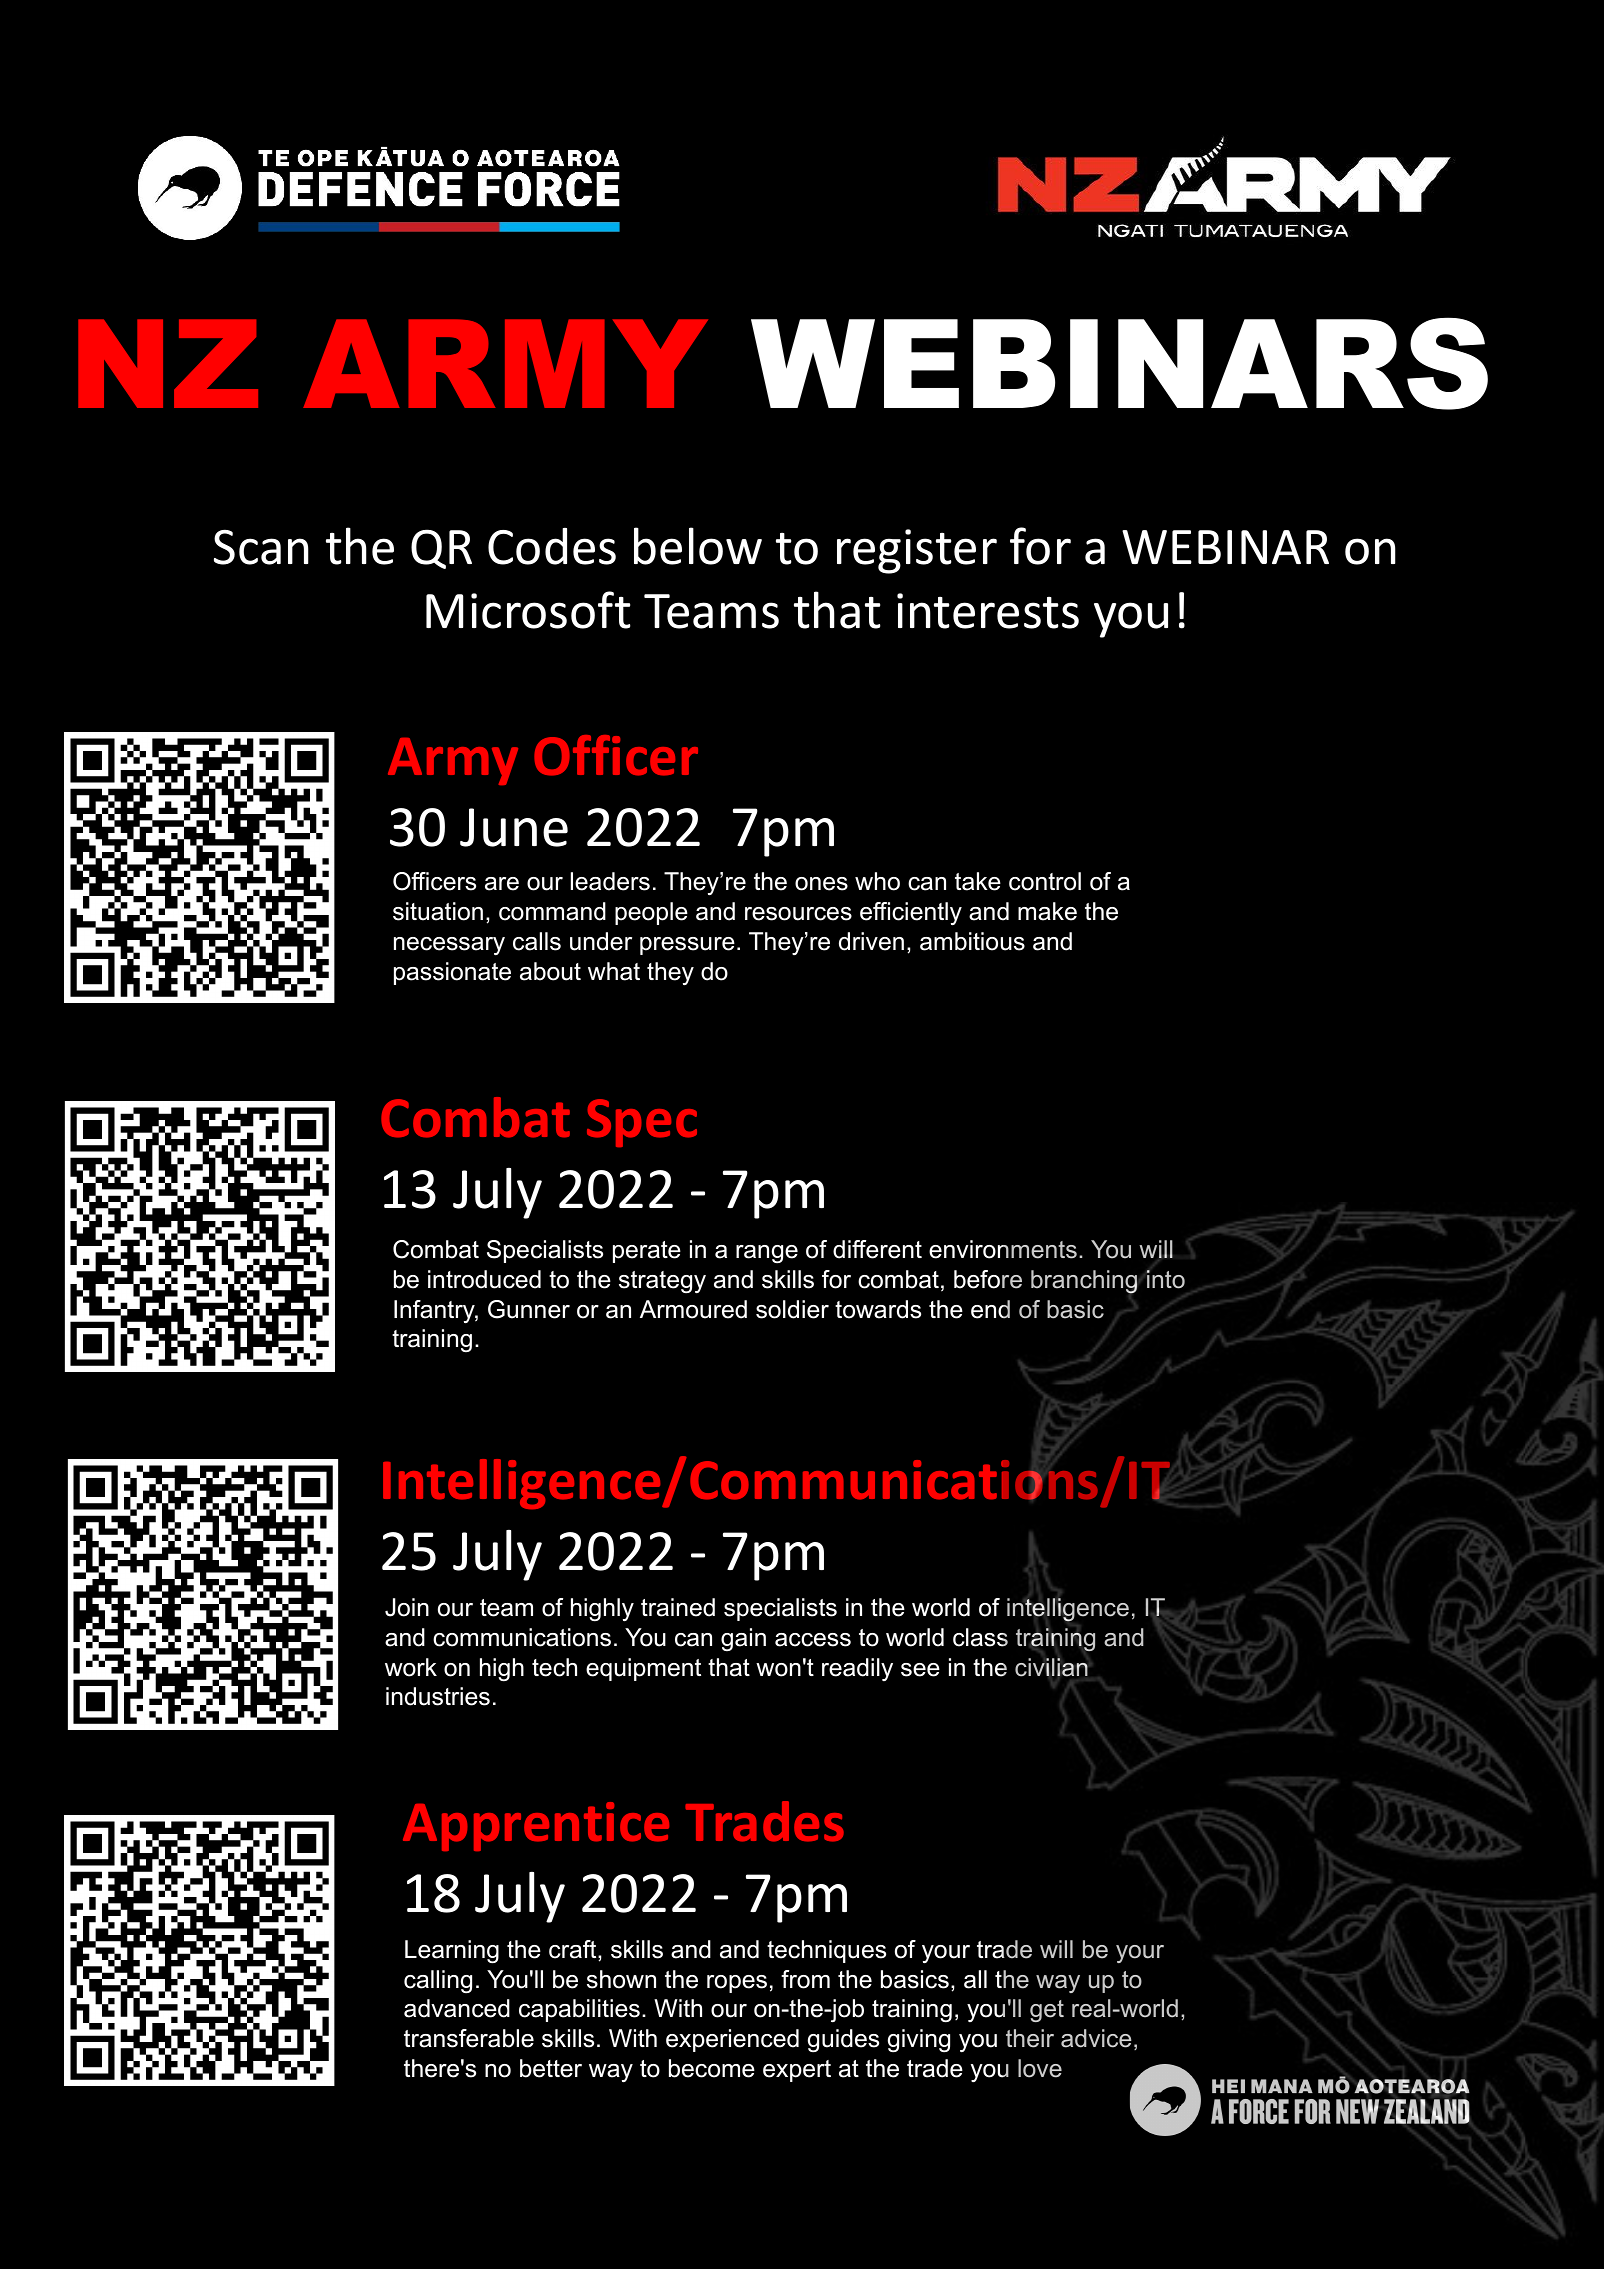  Describe the element at coordinates (1085, 1282) in the screenshot. I see `branching` at that location.
